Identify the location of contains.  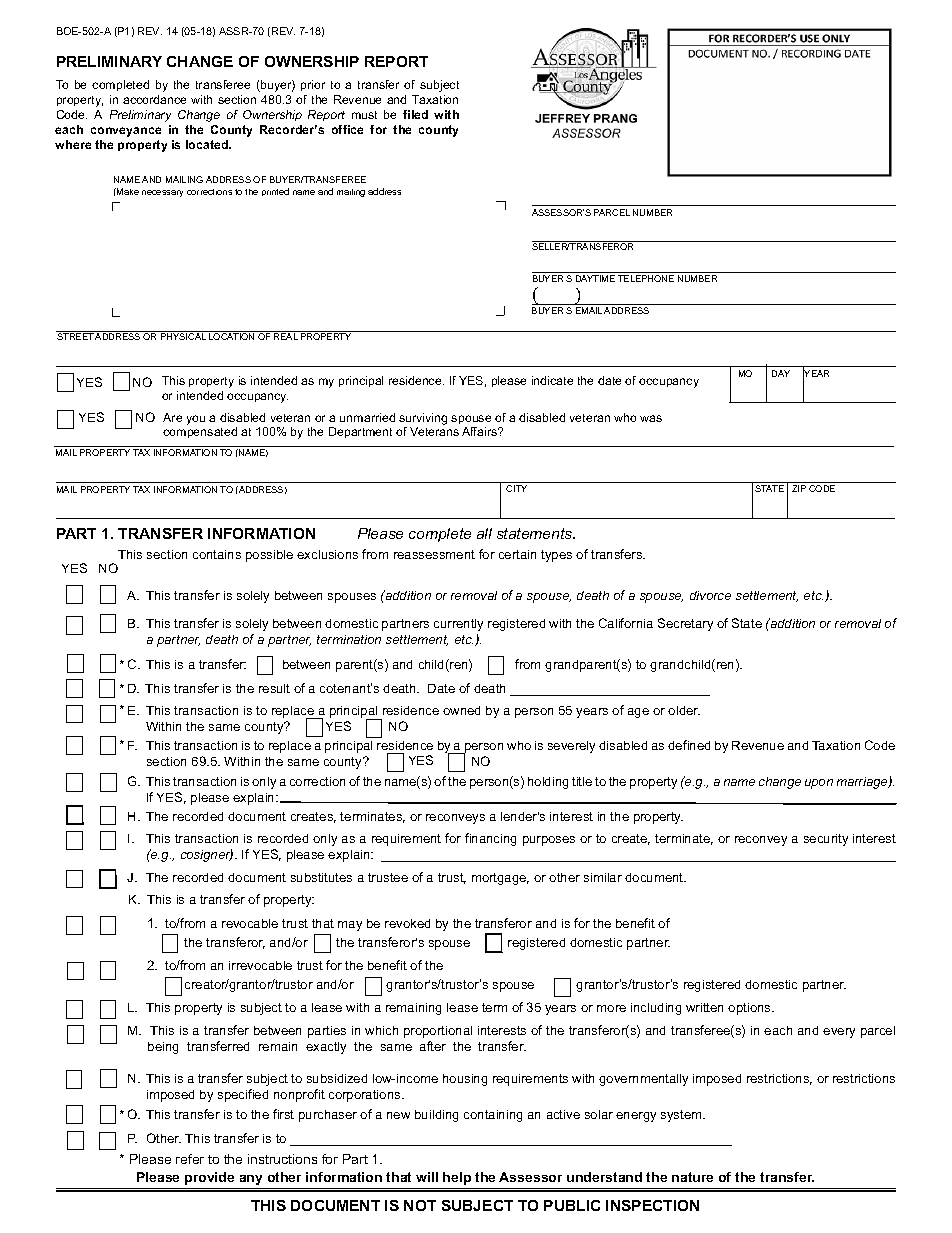
(217, 554).
